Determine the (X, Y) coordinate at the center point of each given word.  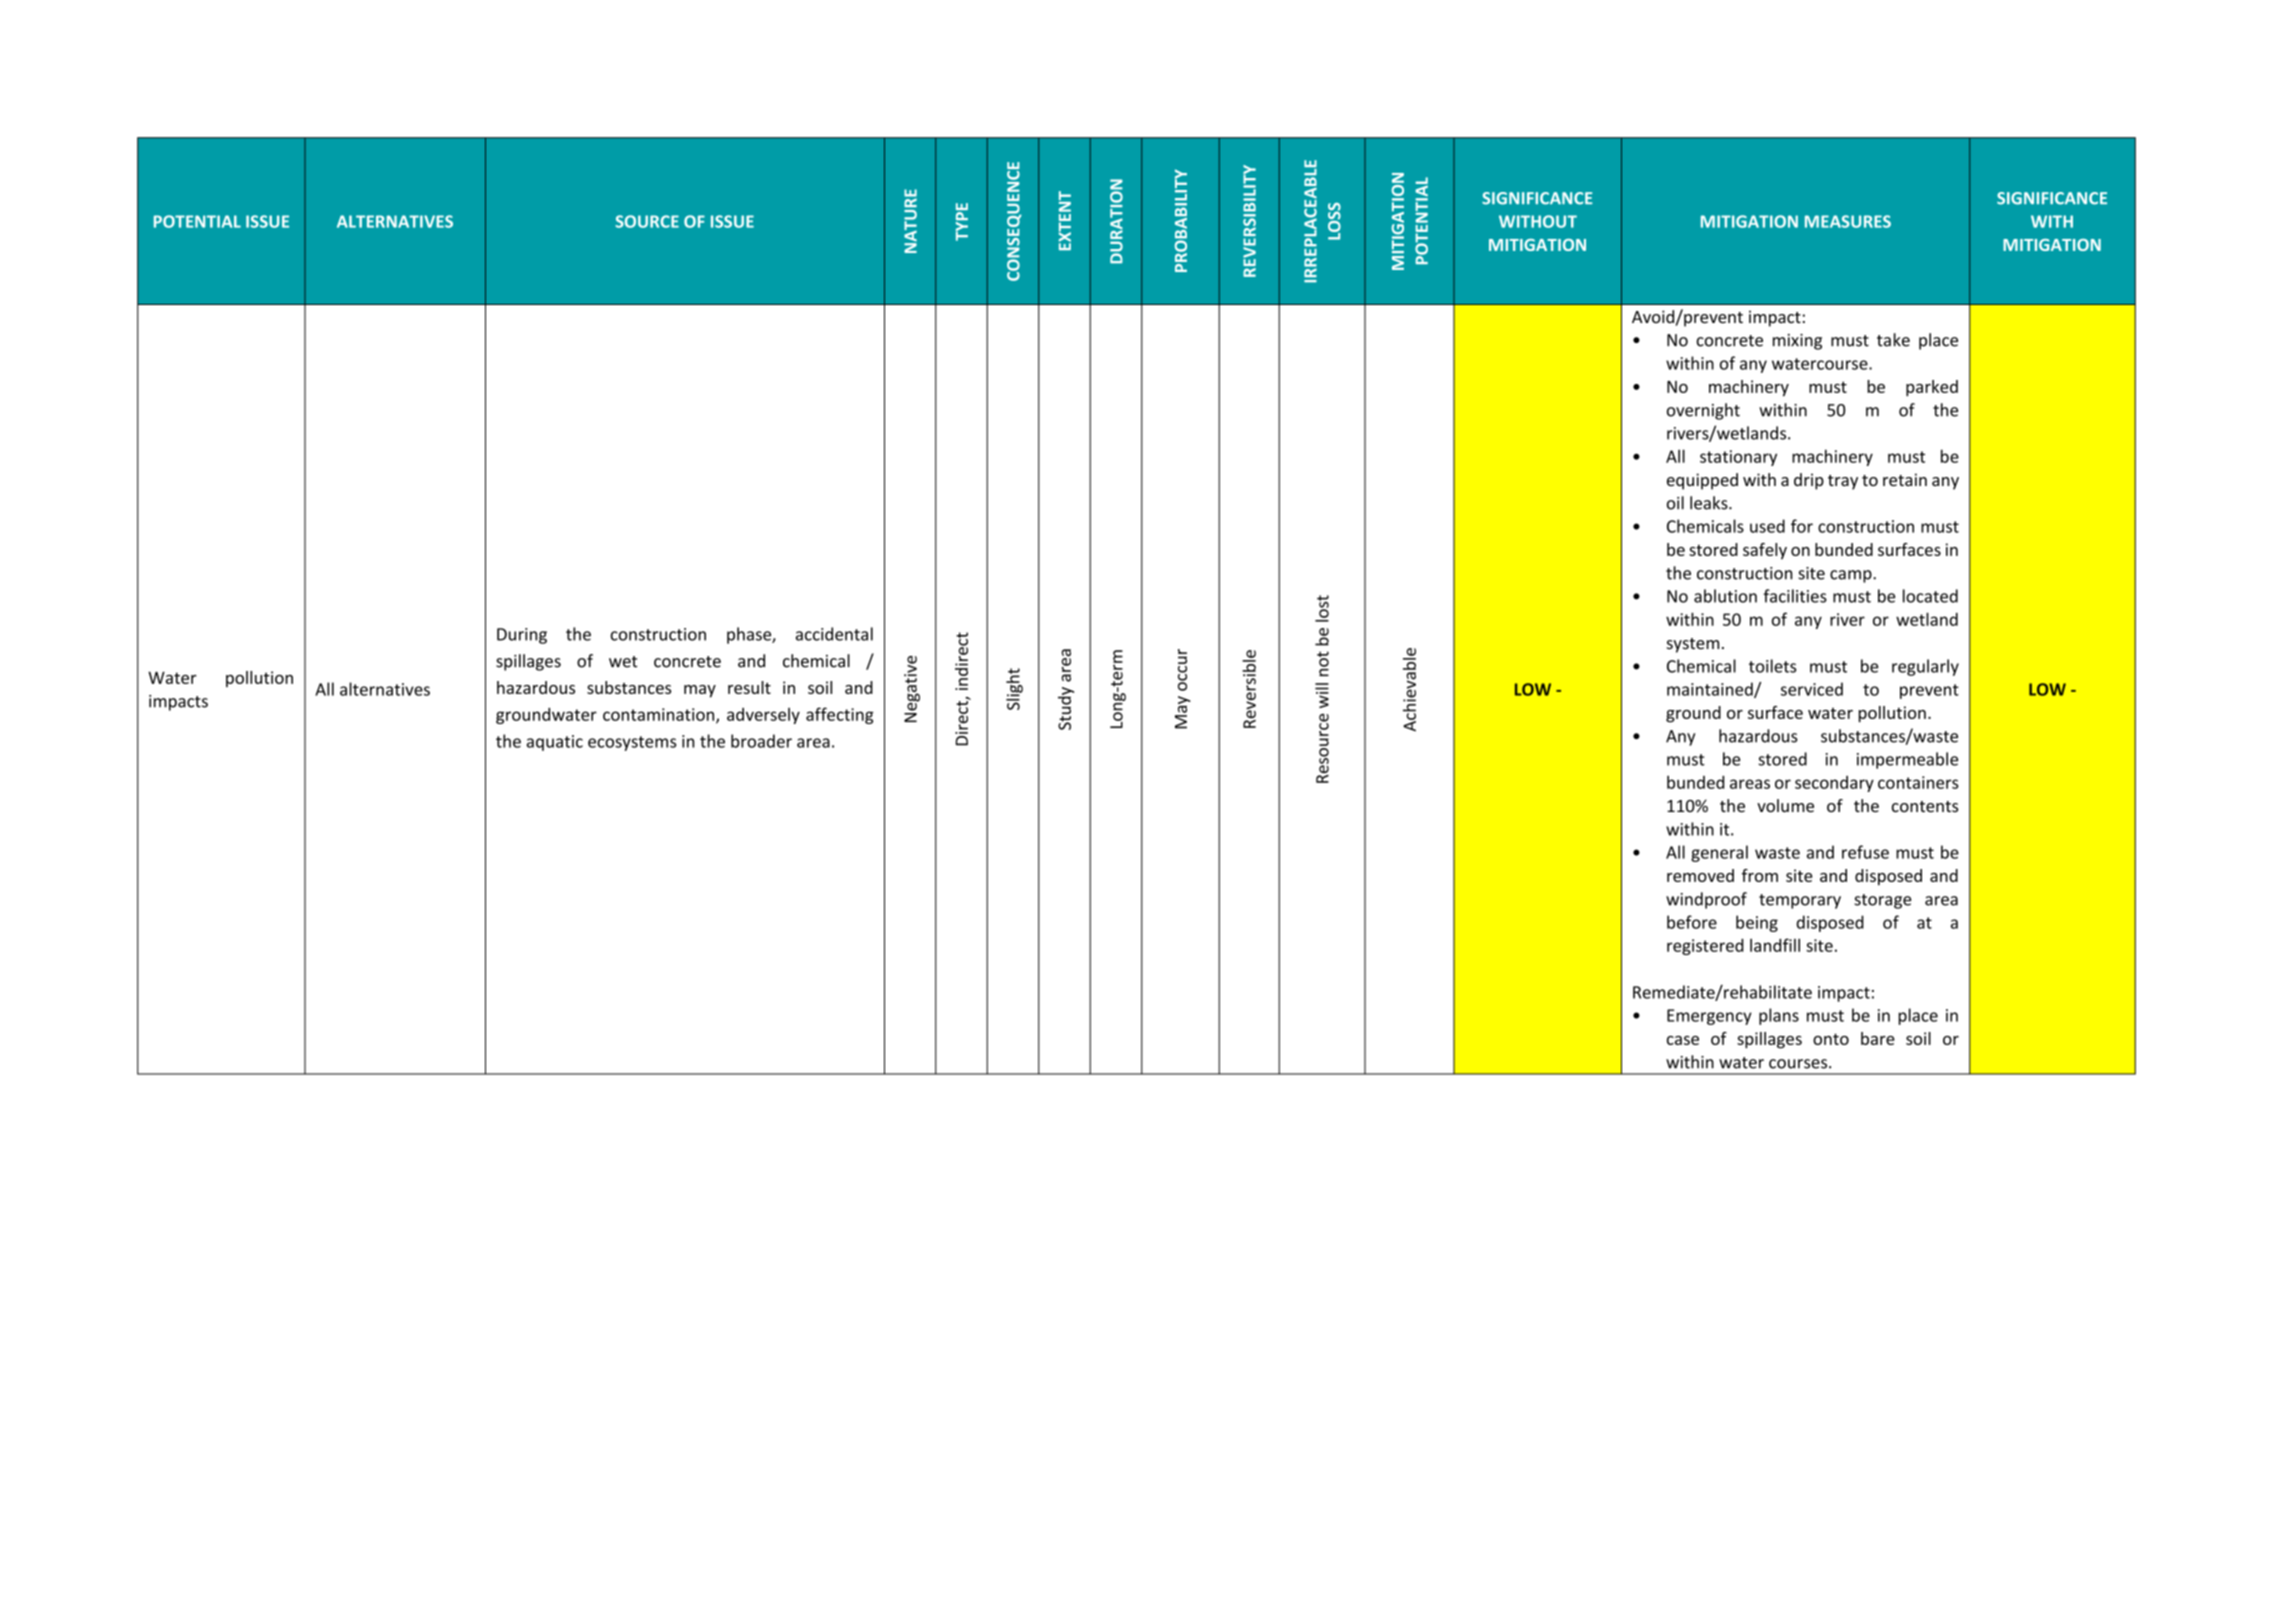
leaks (1710, 503)
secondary (1834, 784)
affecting (840, 715)
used (1767, 526)
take (1893, 340)
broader (761, 741)
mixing (1797, 342)
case (1683, 1040)
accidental (834, 634)
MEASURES (1848, 221)
